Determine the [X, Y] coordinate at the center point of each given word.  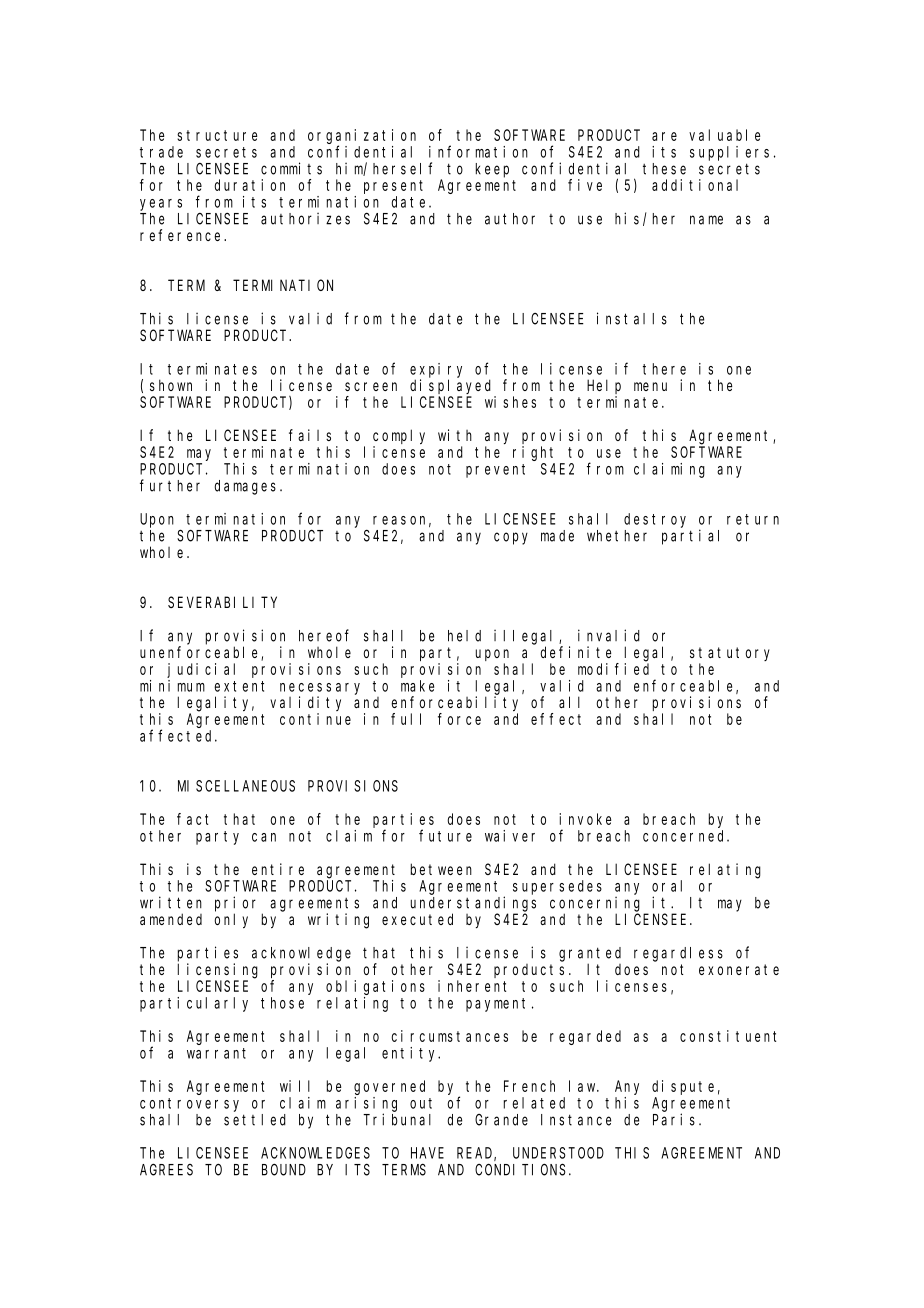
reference [182, 235]
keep [492, 170]
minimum [172, 686]
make [417, 686]
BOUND [284, 1170]
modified [613, 669]
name [706, 220]
